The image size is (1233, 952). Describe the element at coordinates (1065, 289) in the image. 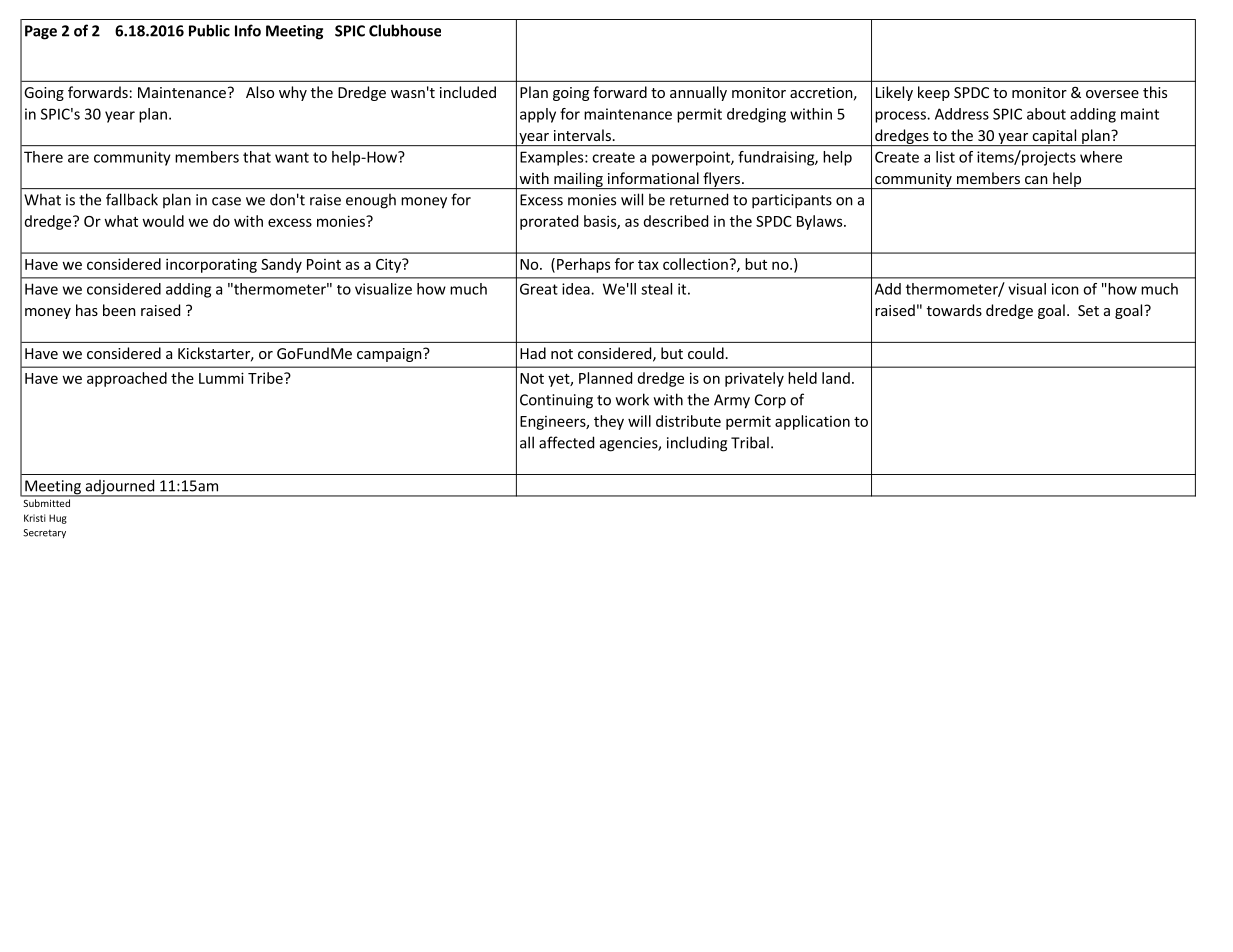

I see `icon` at that location.
